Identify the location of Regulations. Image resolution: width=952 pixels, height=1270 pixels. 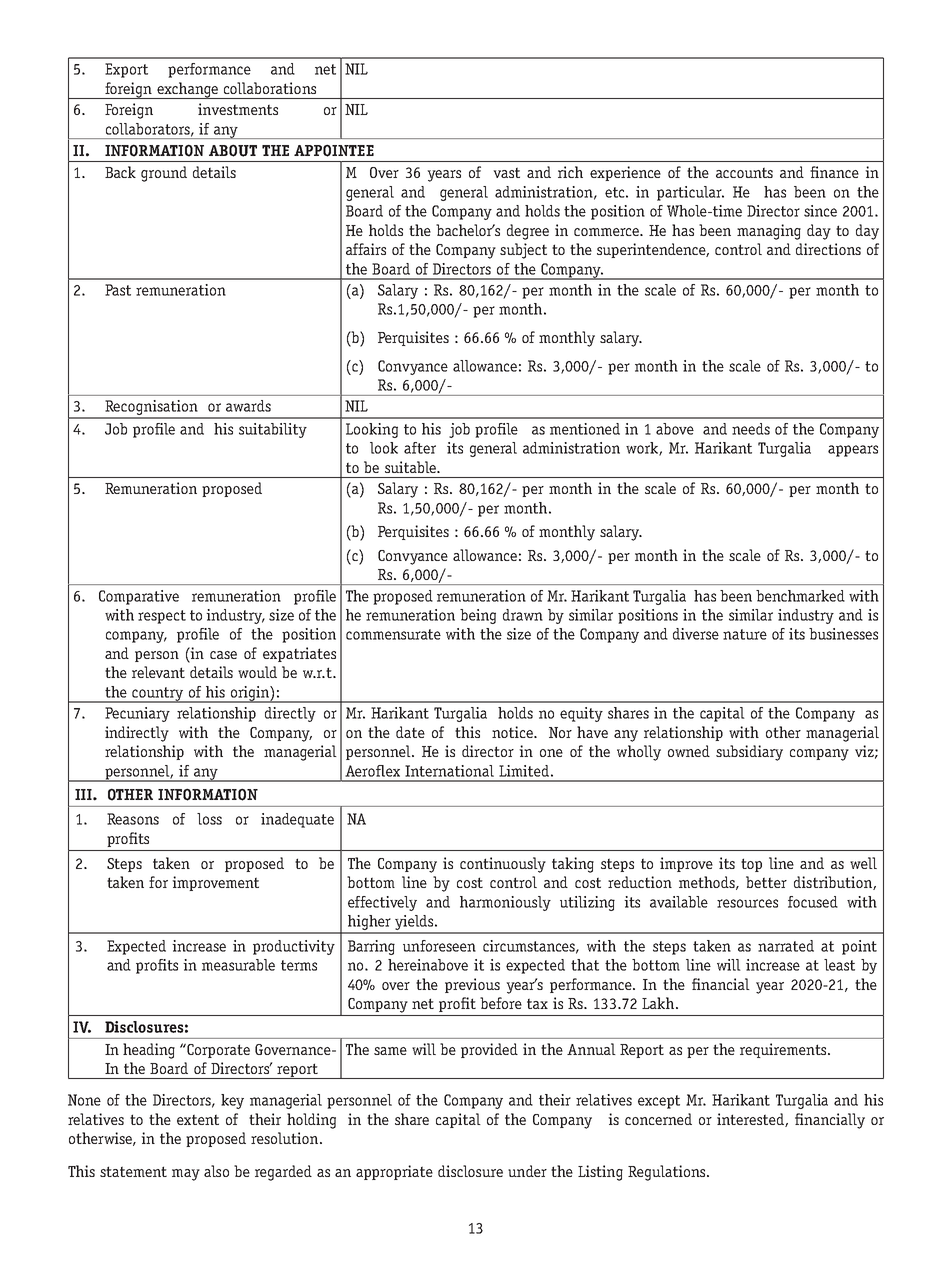
(668, 1173).
